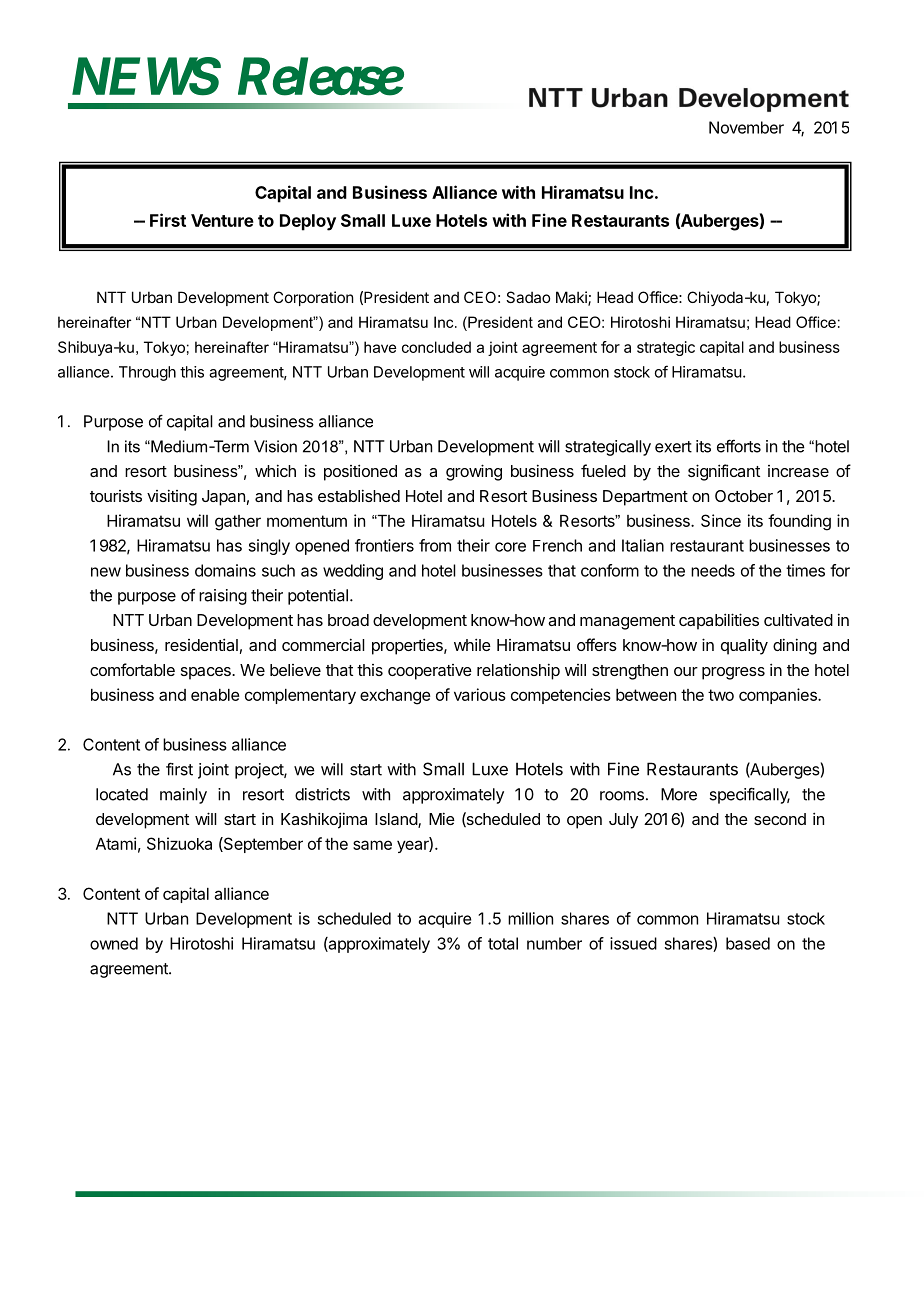 The image size is (924, 1308). Describe the element at coordinates (480, 694) in the document. I see `various` at that location.
